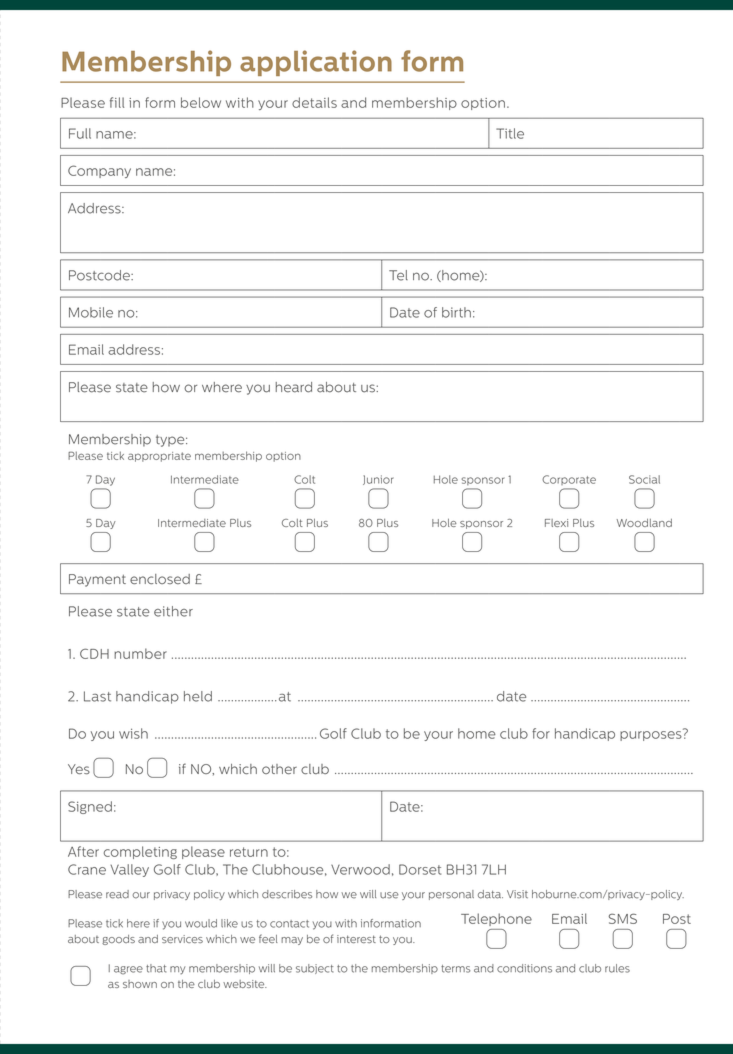 This image has width=733, height=1054. Describe the element at coordinates (356, 939) in the image. I see `interest` at that location.
